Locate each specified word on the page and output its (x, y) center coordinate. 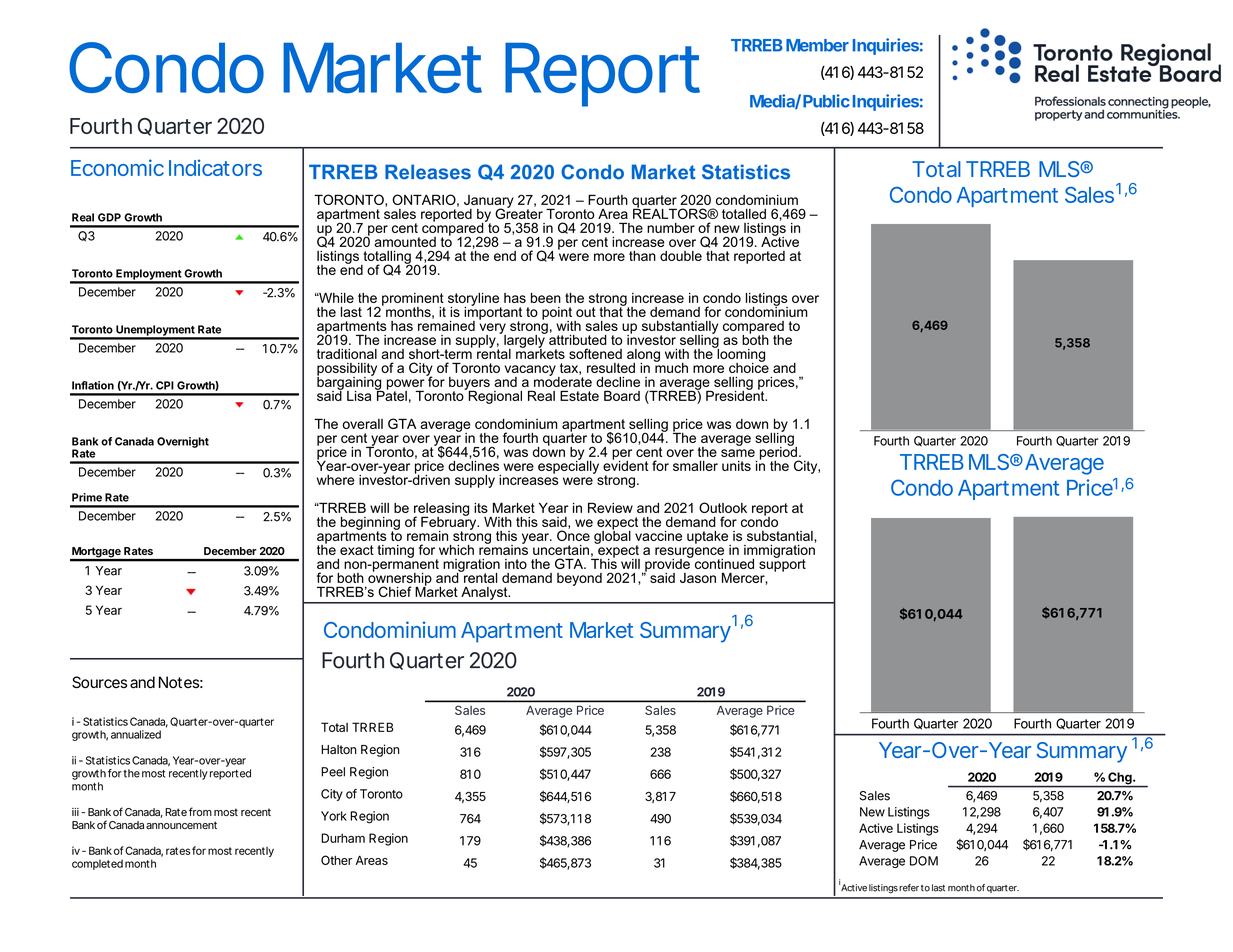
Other (336, 860)
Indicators (215, 167)
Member (817, 45)
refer (909, 888)
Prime (87, 497)
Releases (428, 172)
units (736, 466)
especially (568, 466)
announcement (181, 825)
